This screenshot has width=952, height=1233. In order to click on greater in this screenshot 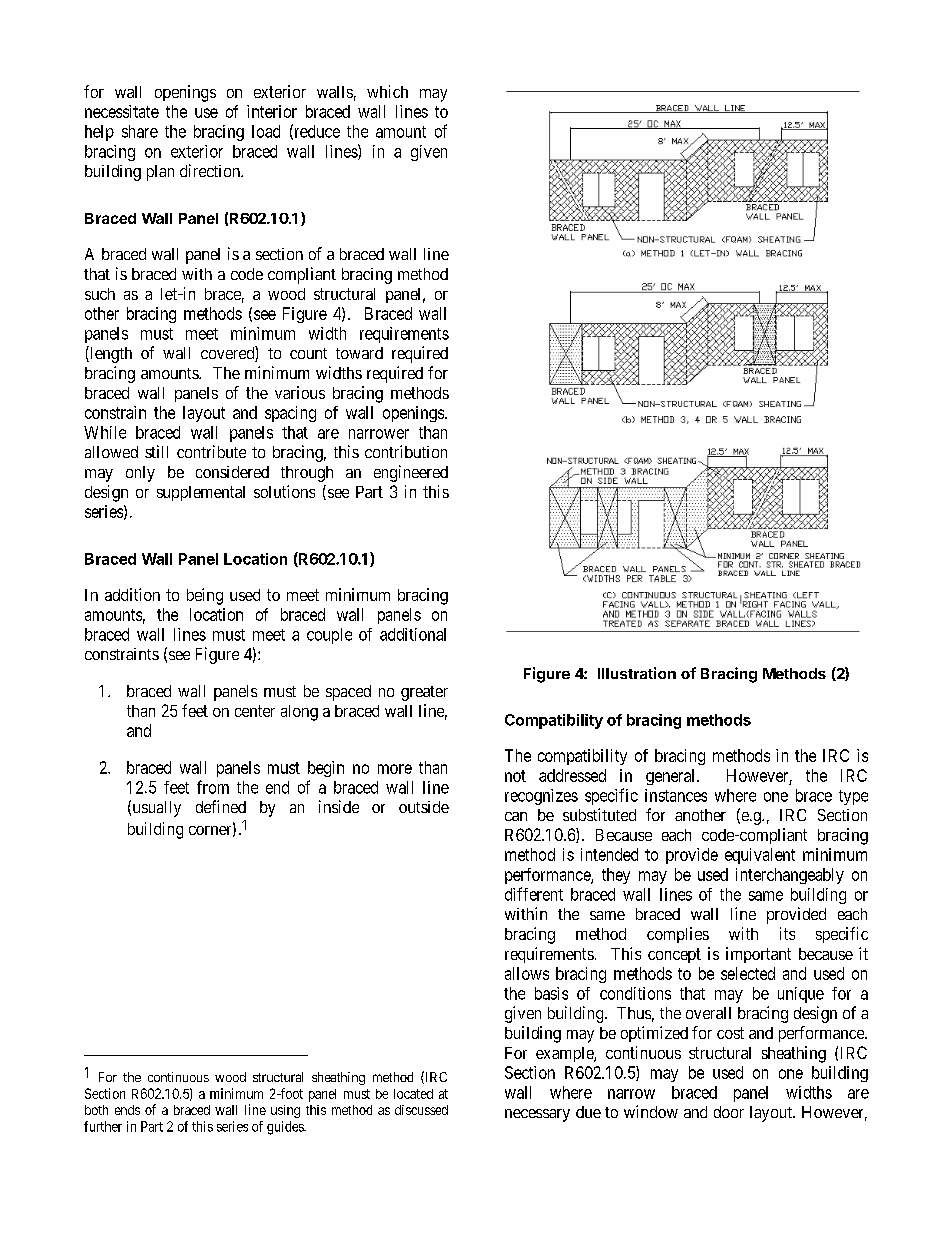, I will do `click(424, 693)`.
